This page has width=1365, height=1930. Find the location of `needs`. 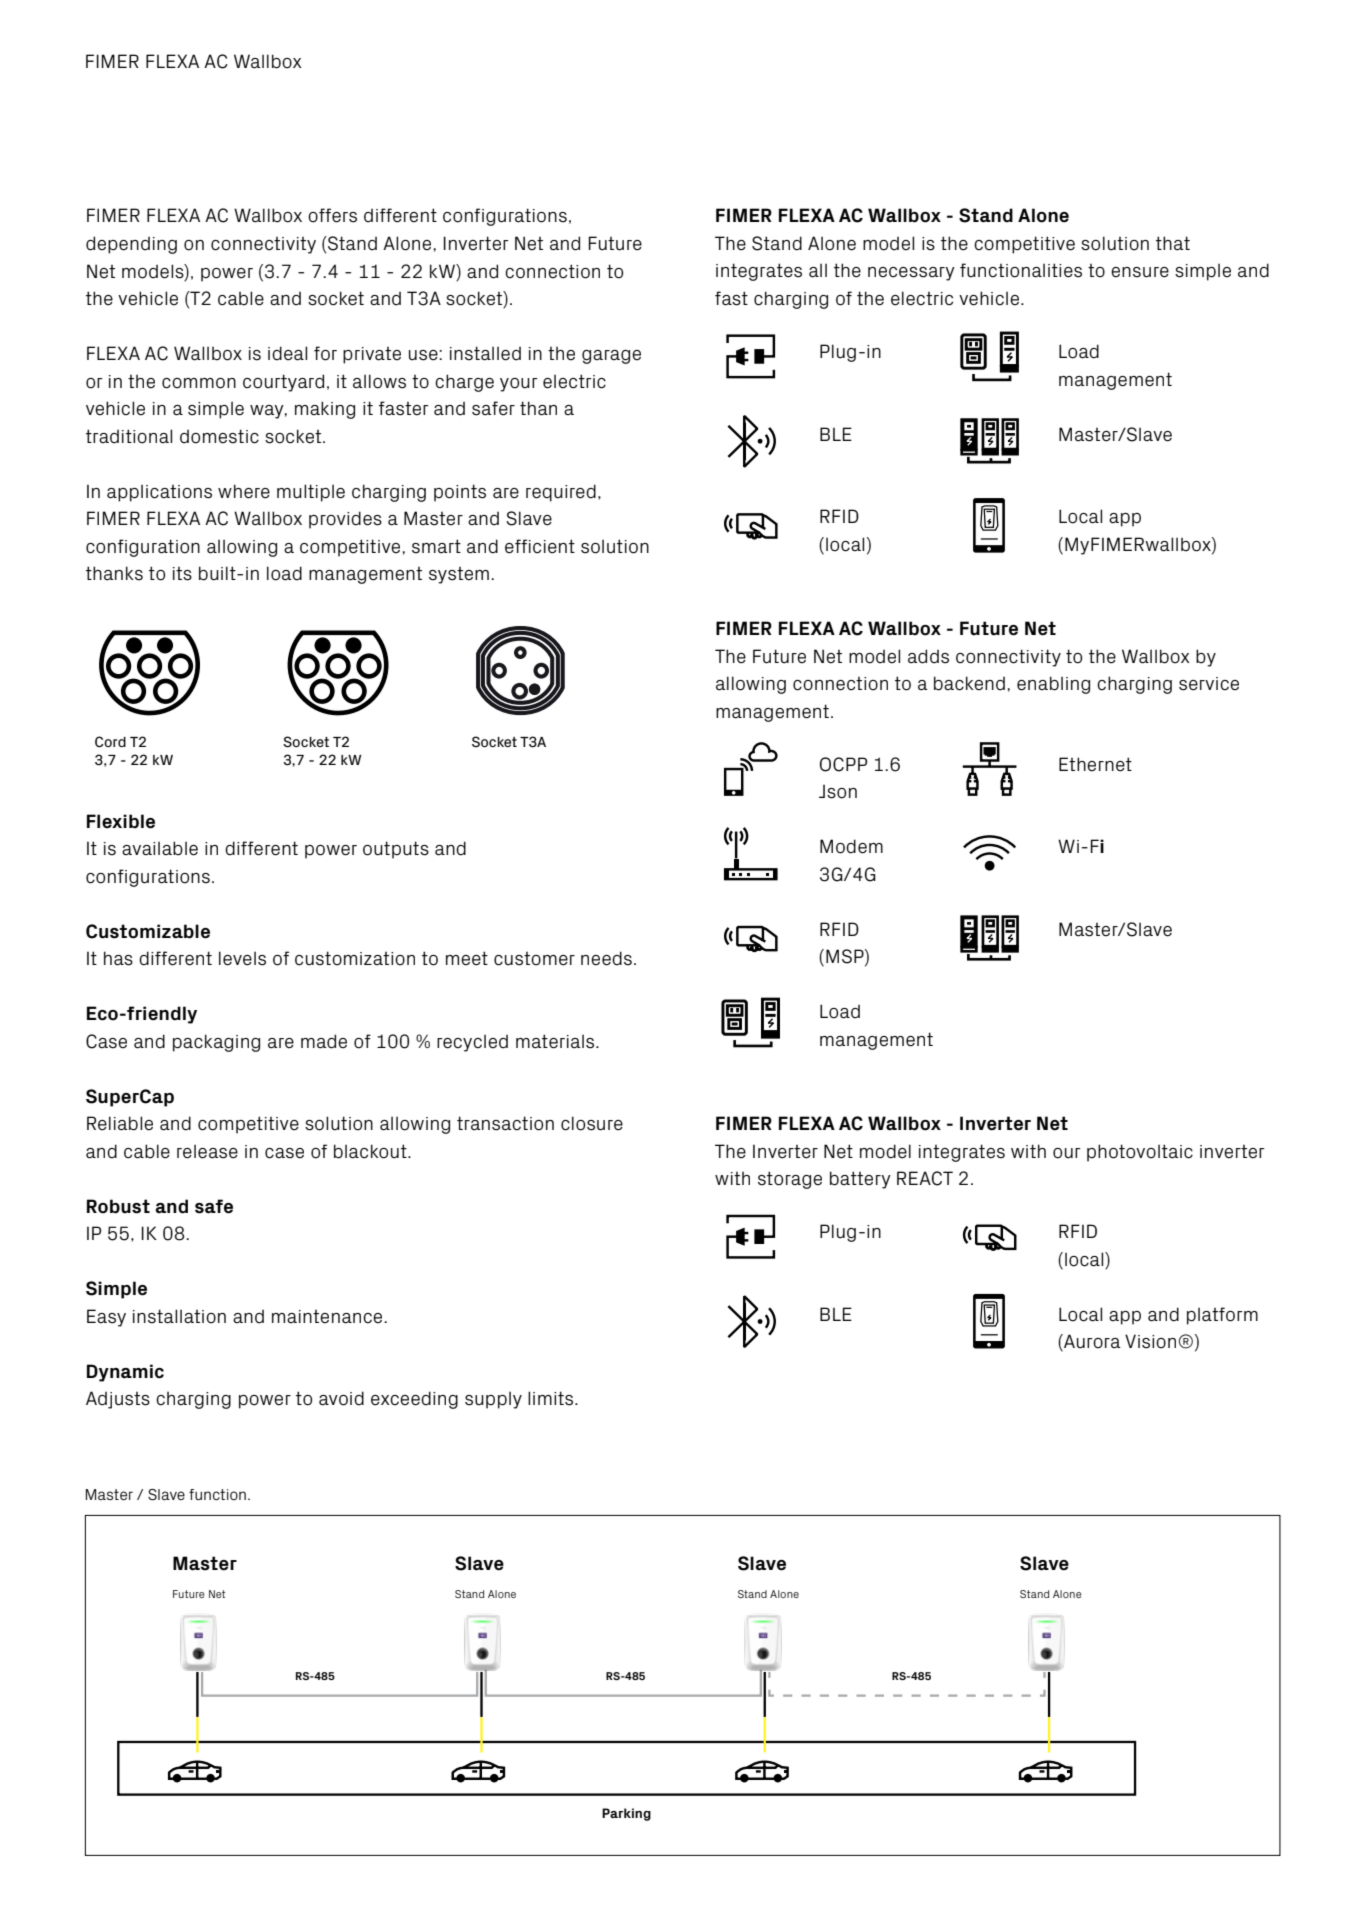

needs is located at coordinates (606, 958).
